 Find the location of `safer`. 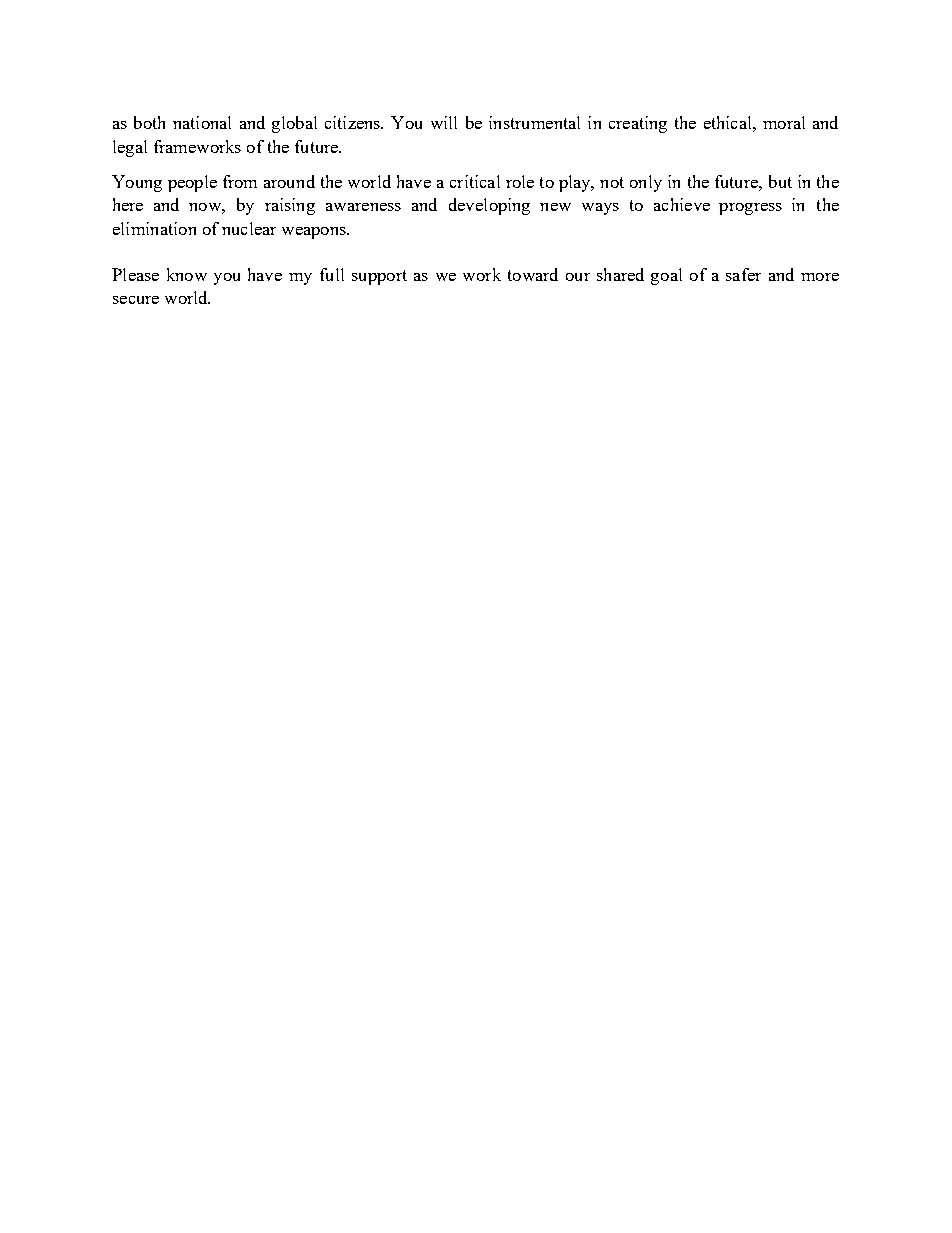

safer is located at coordinates (743, 274).
